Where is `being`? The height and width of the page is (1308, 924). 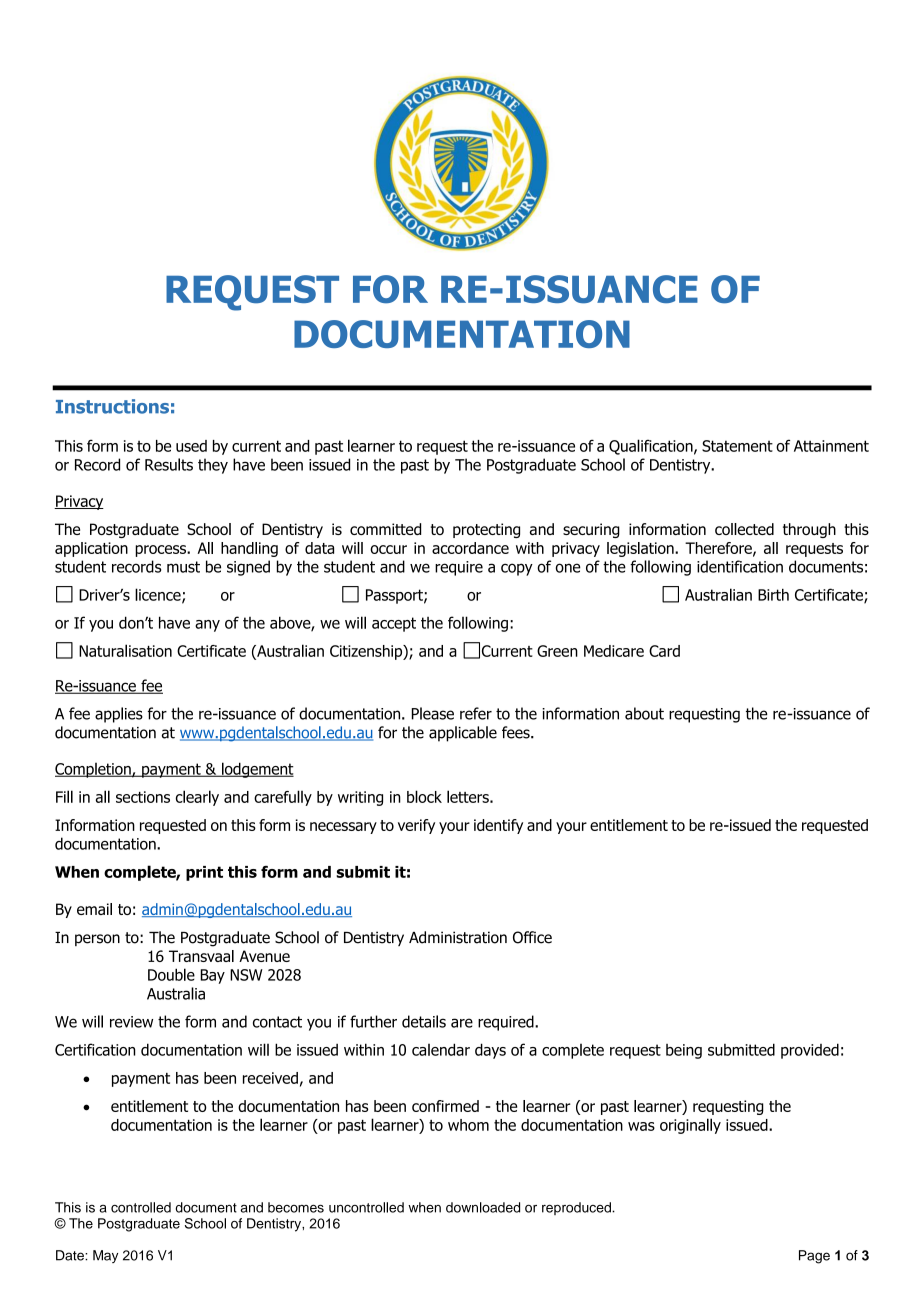
being is located at coordinates (684, 1051).
